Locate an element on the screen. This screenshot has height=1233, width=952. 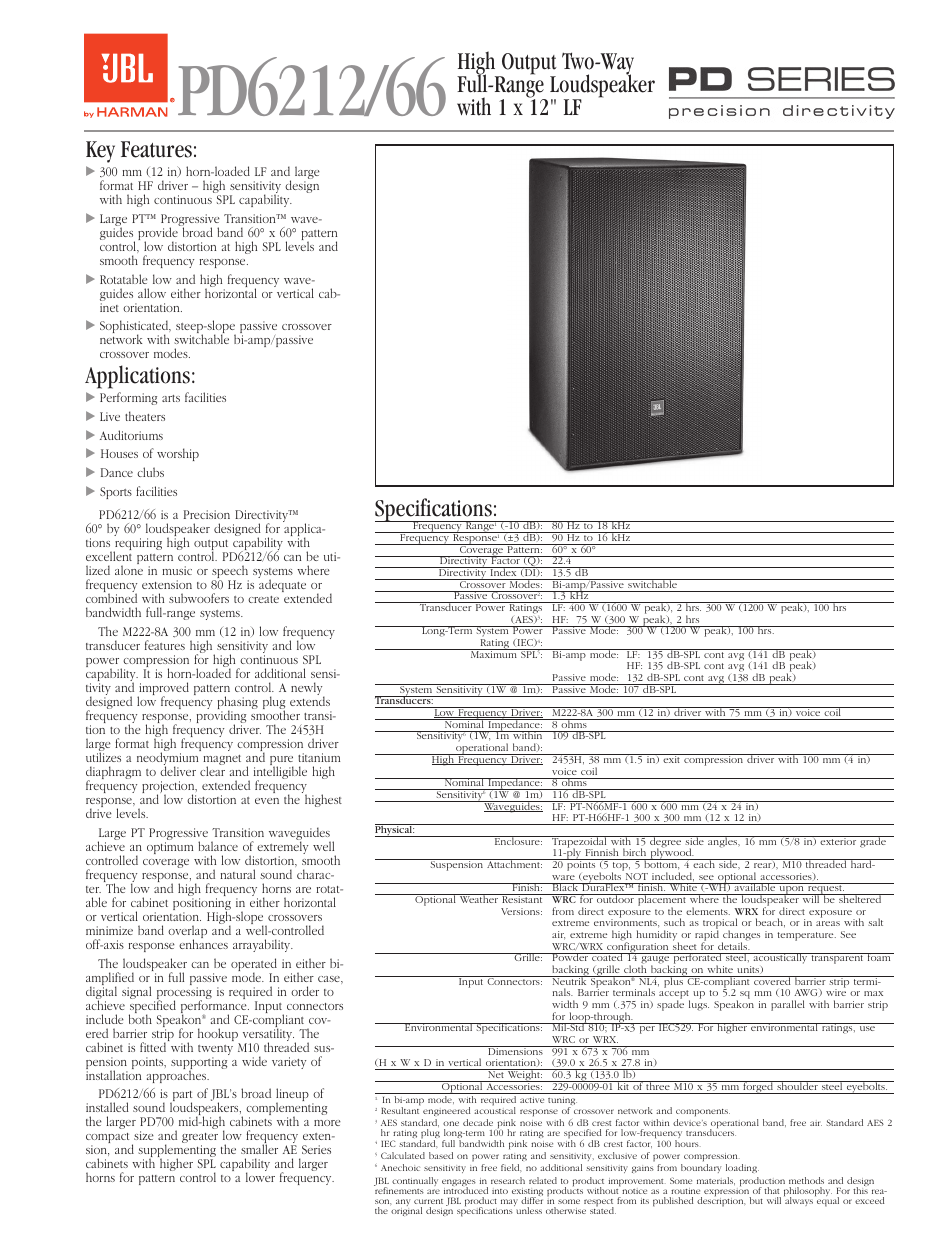
exterior is located at coordinates (838, 840).
